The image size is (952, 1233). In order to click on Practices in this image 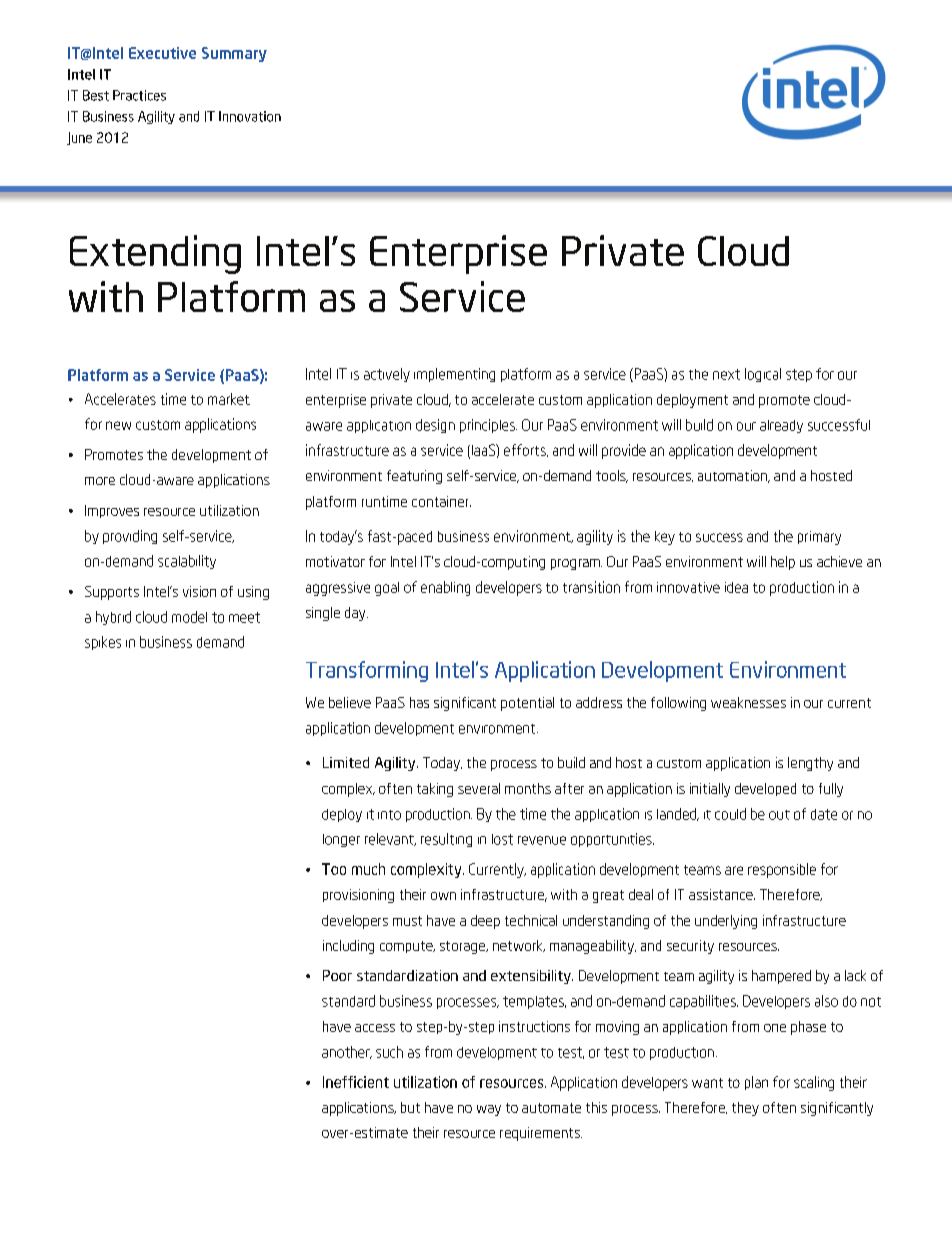, I will do `click(139, 95)`.
